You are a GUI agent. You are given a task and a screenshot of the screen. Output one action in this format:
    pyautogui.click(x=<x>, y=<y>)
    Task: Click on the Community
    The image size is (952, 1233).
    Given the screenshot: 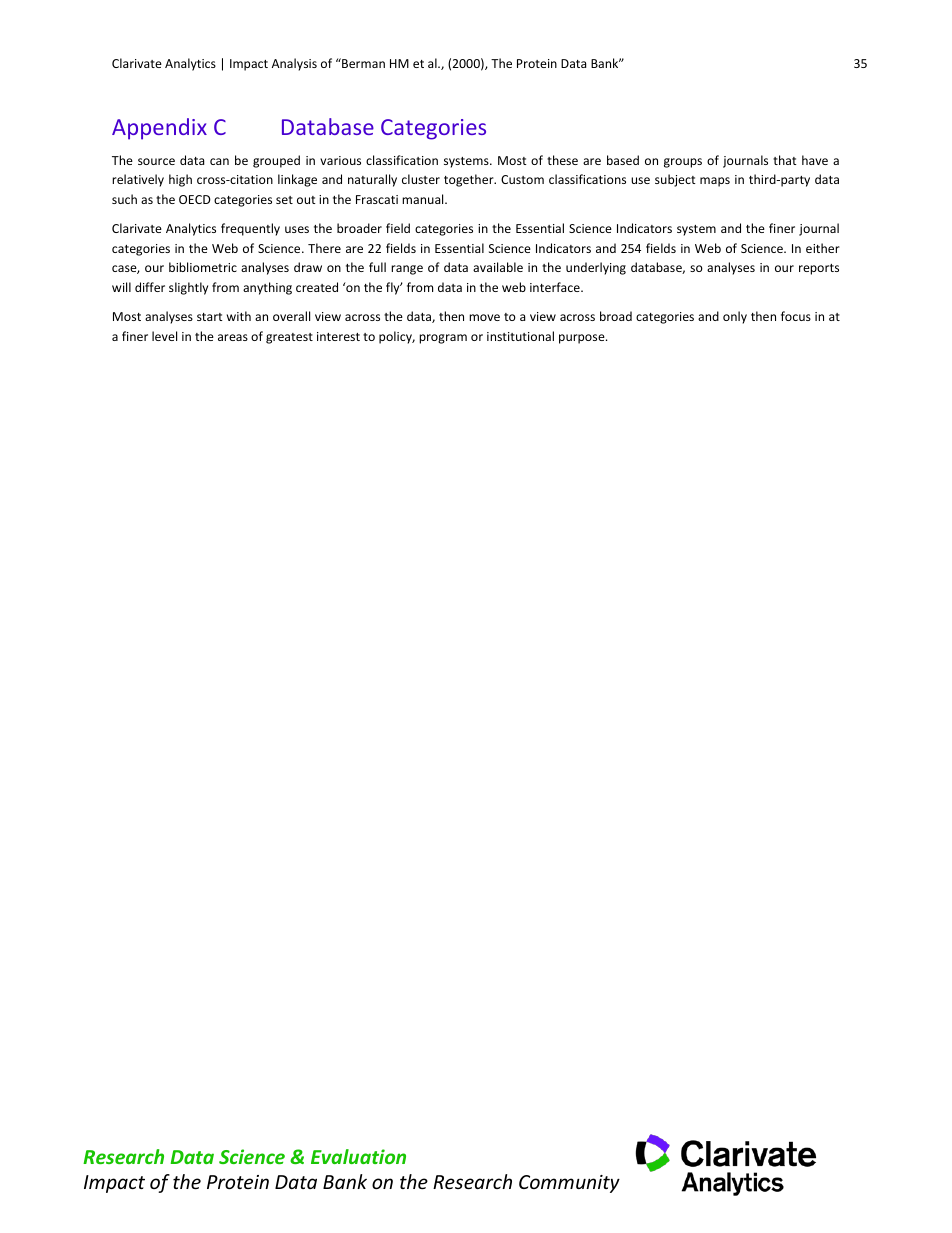 What is the action you would take?
    pyautogui.click(x=569, y=1184)
